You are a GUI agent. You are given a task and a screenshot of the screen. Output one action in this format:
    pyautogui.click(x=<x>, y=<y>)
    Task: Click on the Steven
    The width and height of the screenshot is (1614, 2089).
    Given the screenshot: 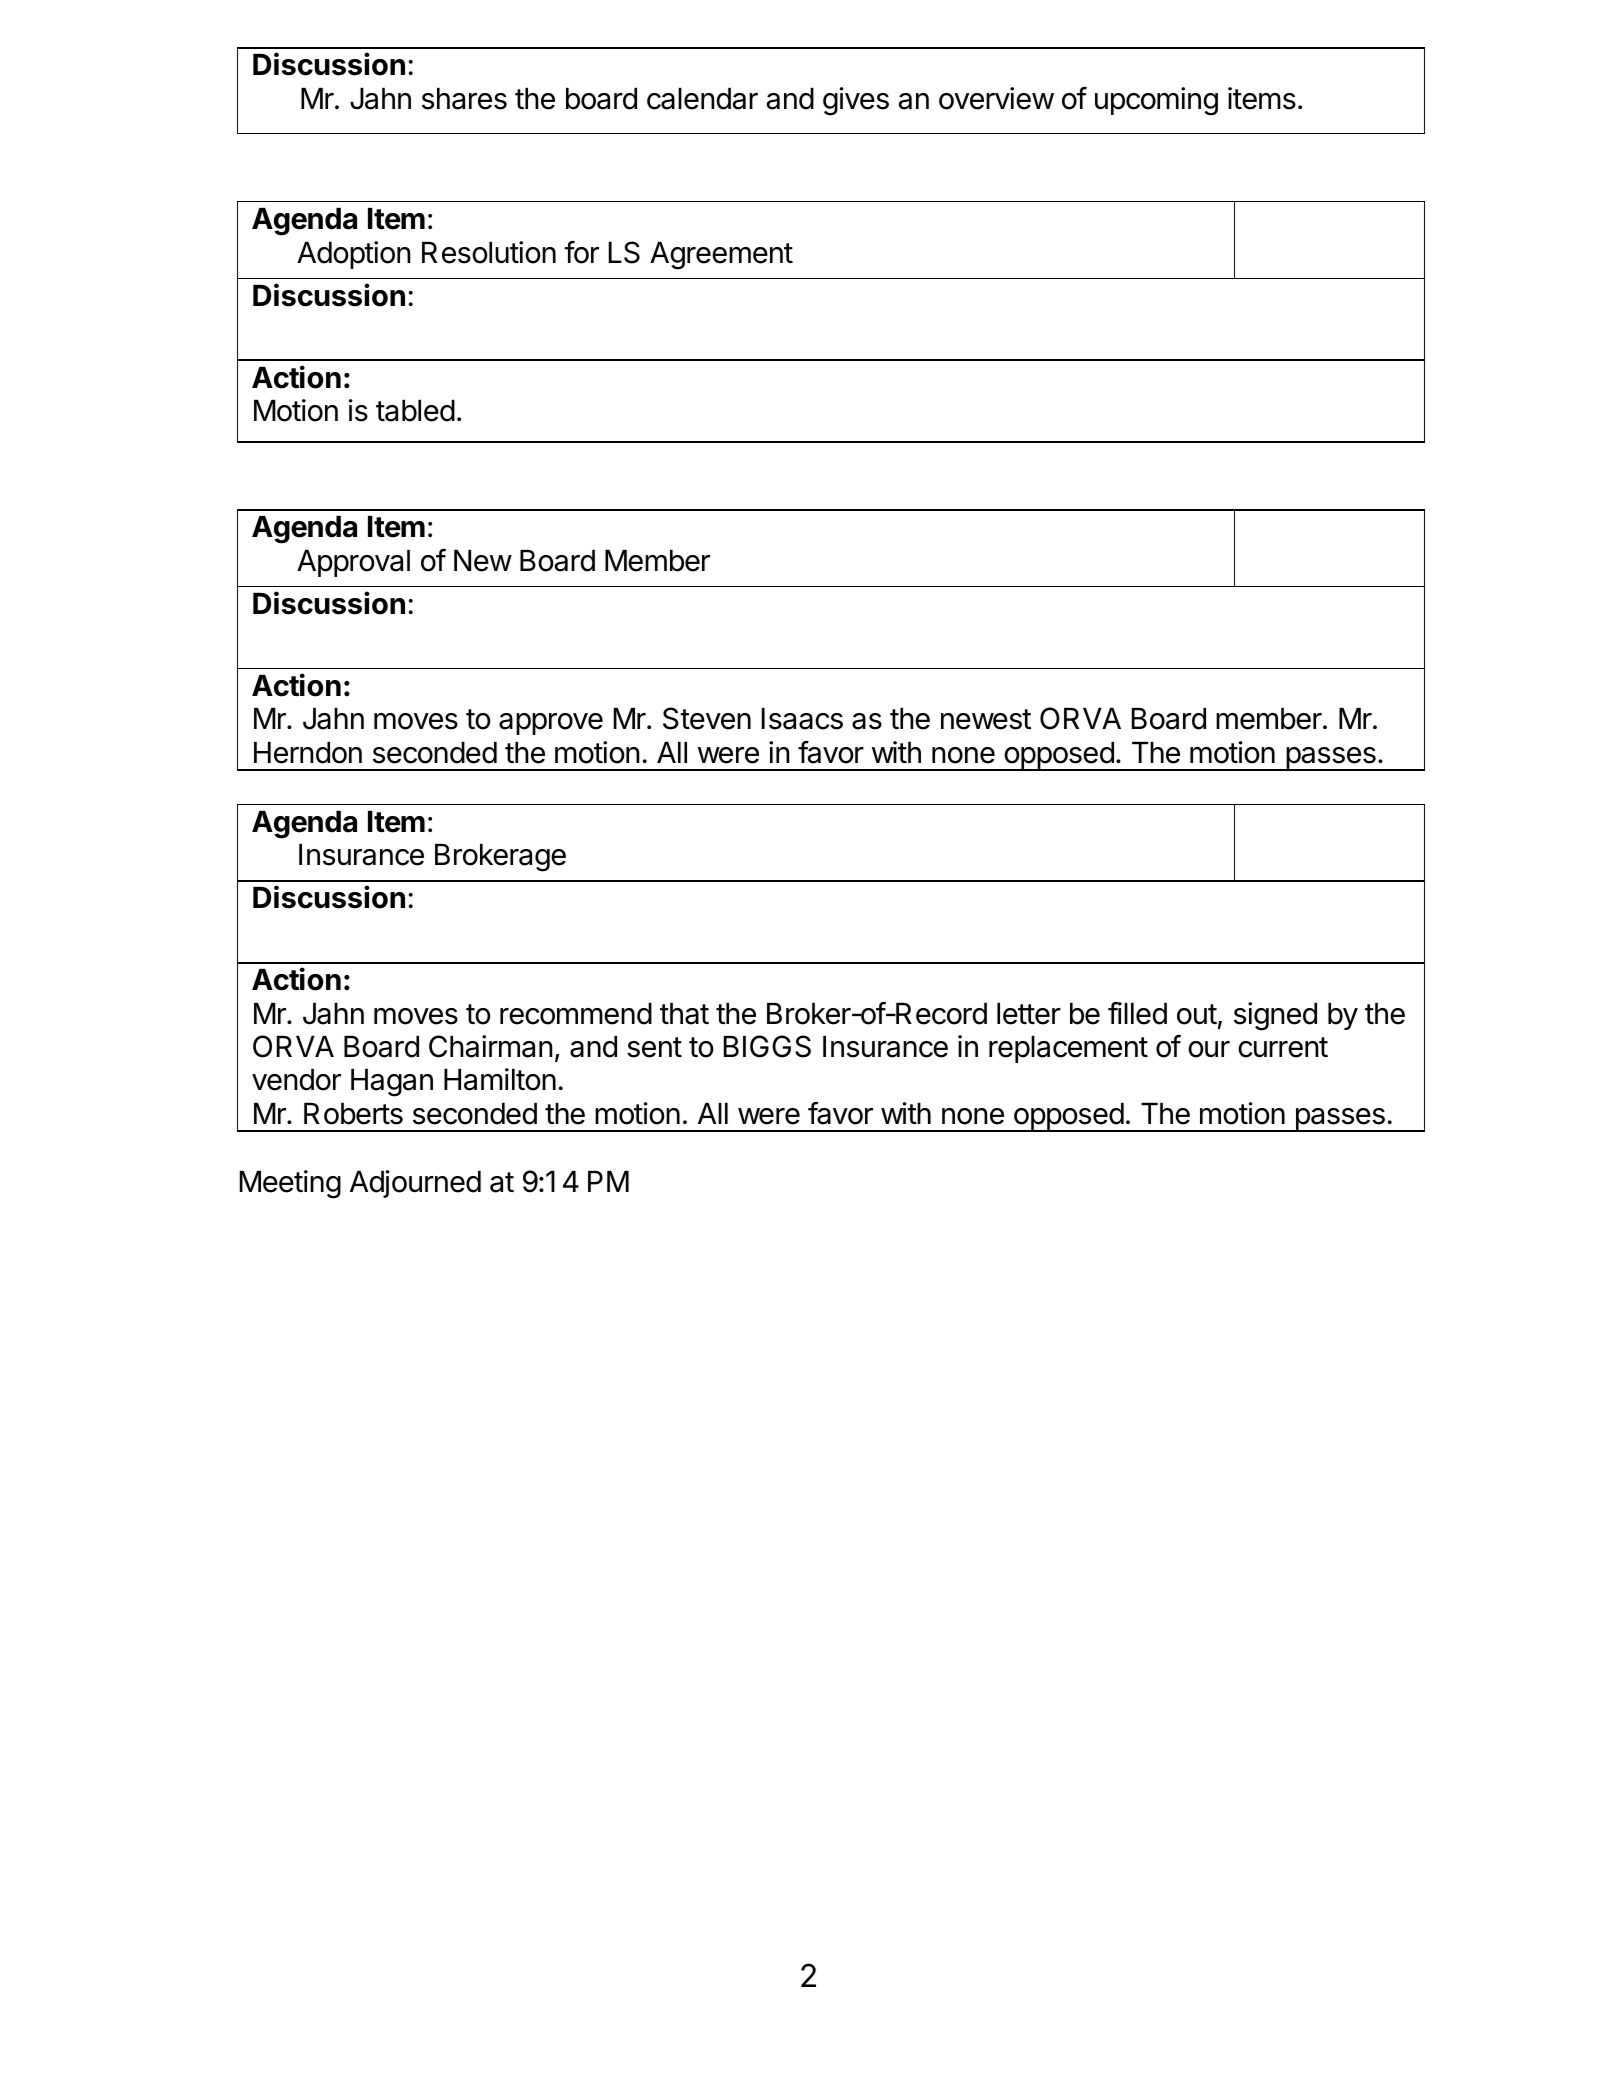 What is the action you would take?
    pyautogui.click(x=707, y=718)
